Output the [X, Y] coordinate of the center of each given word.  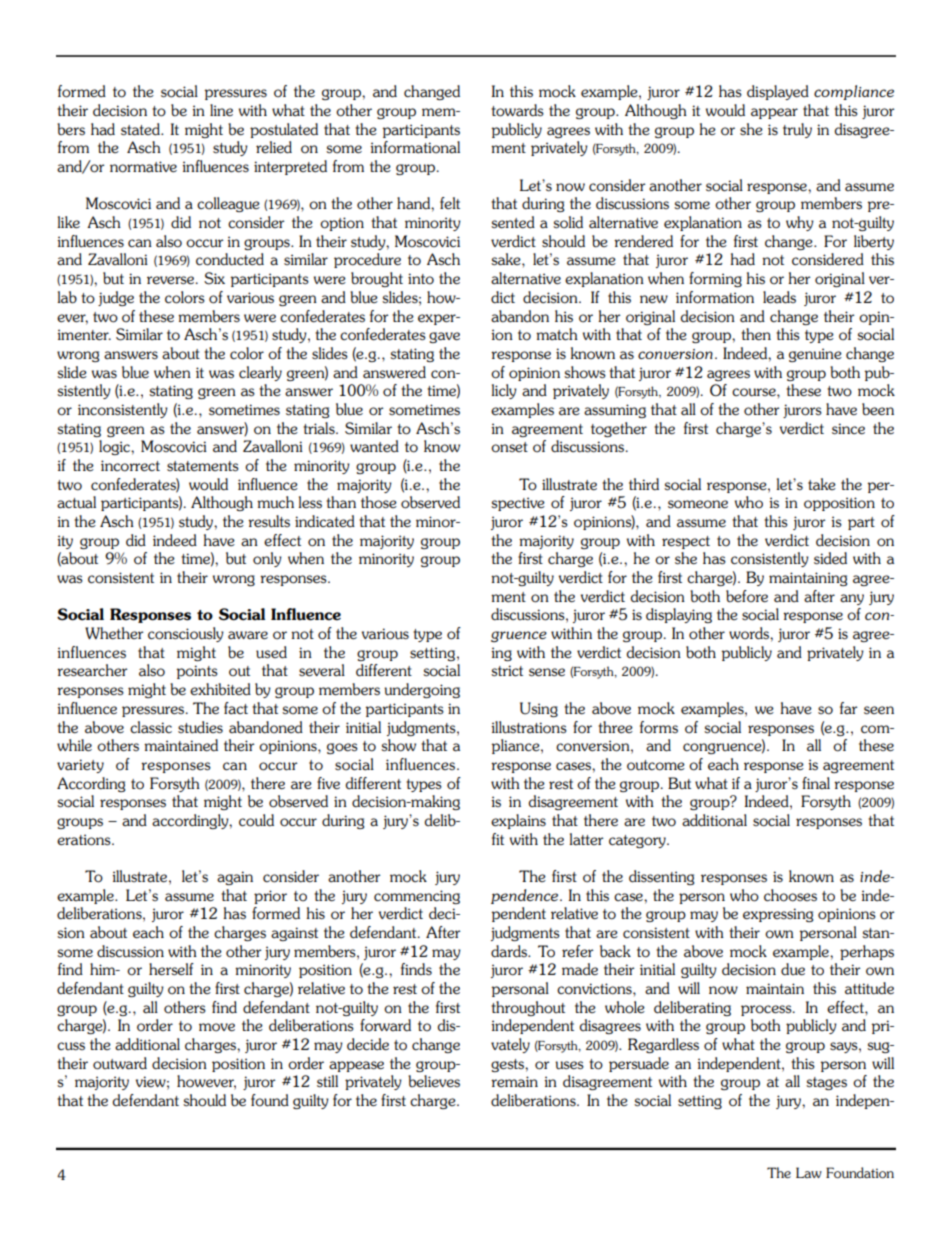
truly [797, 130]
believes [434, 1081]
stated [141, 129]
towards [517, 110]
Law [809, 1172]
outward [120, 1063]
